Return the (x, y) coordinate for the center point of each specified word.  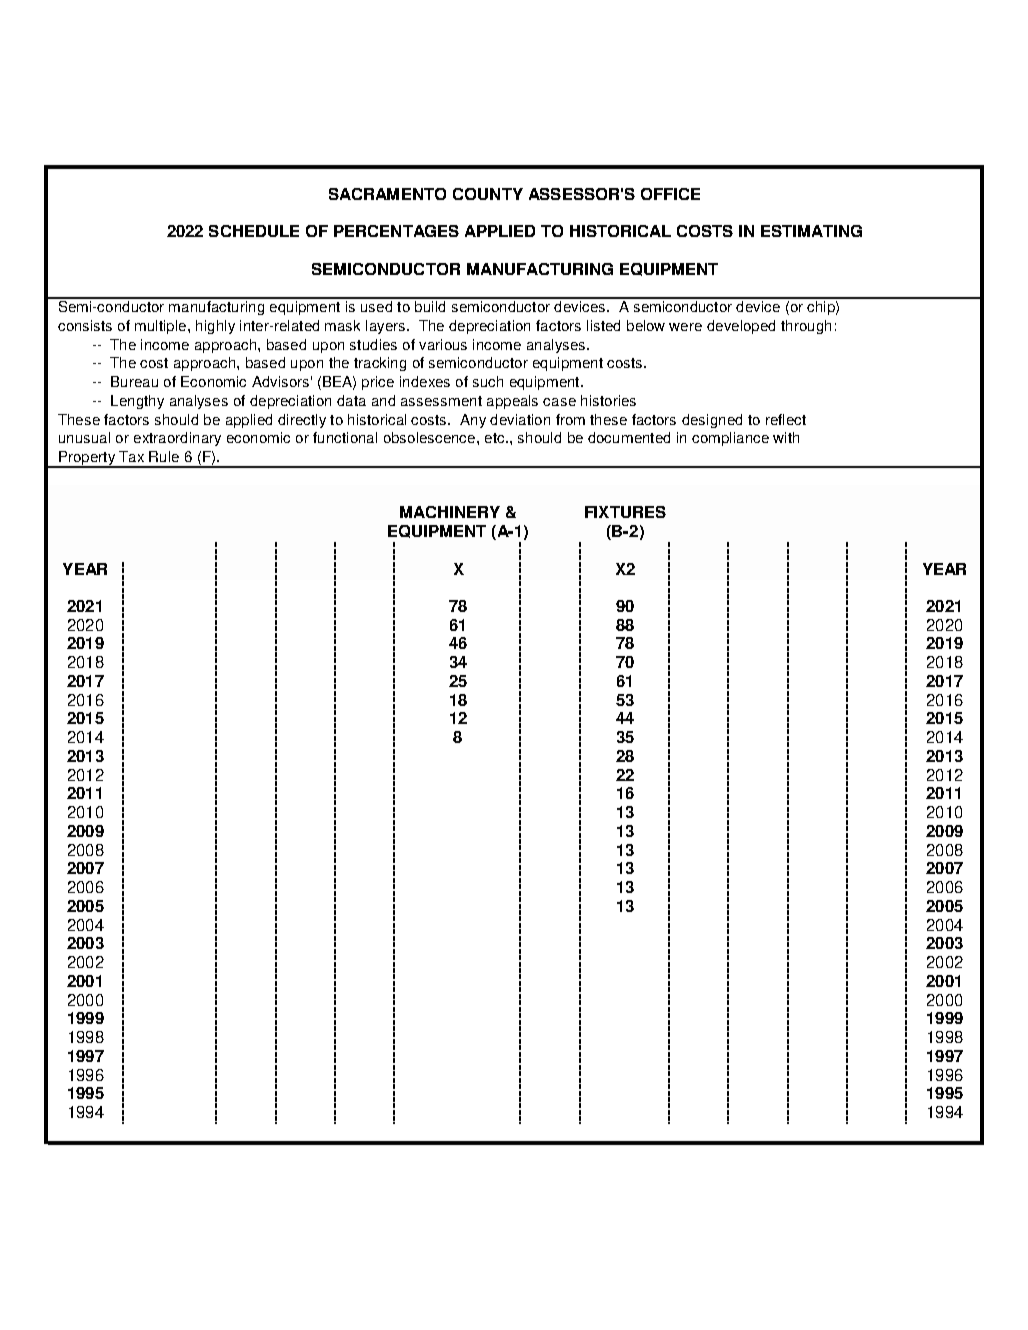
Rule (164, 456)
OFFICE (670, 194)
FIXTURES (625, 512)
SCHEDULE (254, 231)
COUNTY (488, 194)
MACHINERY (450, 512)
